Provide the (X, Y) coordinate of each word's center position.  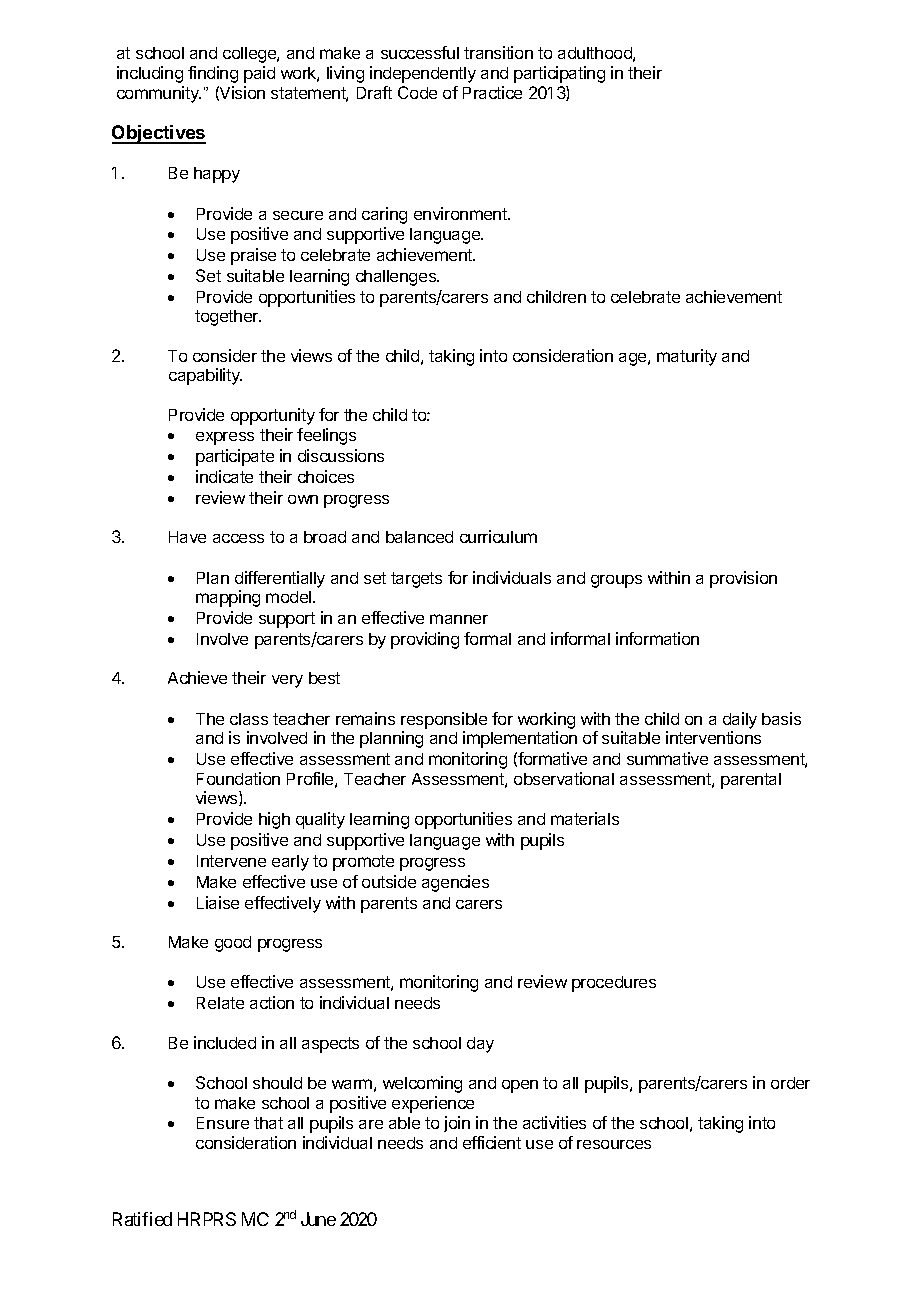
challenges (397, 278)
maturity (687, 357)
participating (559, 74)
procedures (614, 984)
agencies (455, 883)
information (657, 638)
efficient (492, 1142)
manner (459, 619)
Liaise (218, 902)
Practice (492, 92)
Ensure (223, 1123)
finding (213, 74)
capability (205, 376)
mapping (228, 598)
